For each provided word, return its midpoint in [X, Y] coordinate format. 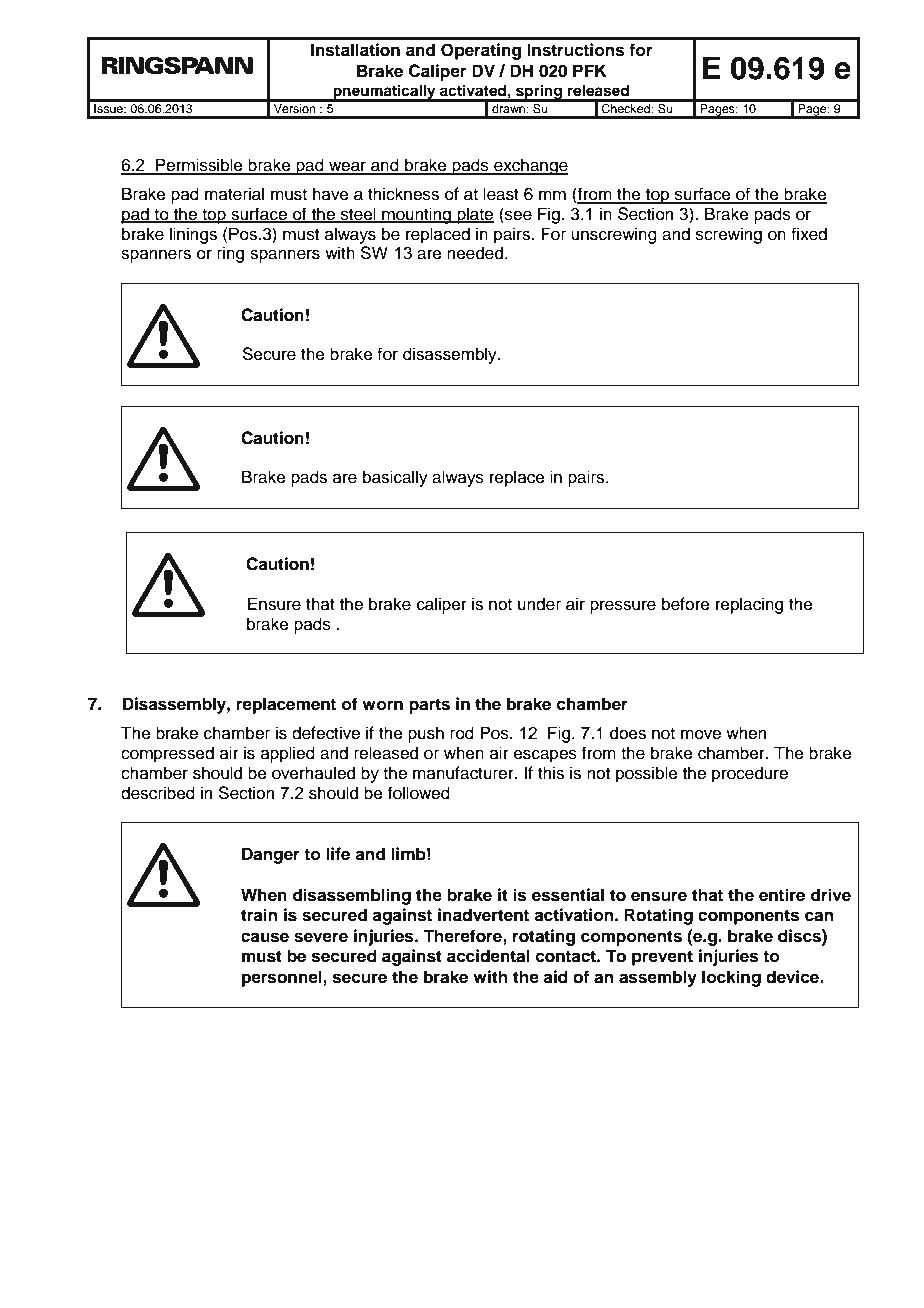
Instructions [576, 50]
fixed [809, 234]
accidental [488, 956]
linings [193, 235]
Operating [481, 51]
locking [731, 978]
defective [326, 733]
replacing [749, 605]
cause [265, 937]
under [539, 604]
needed [475, 253]
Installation [355, 50]
